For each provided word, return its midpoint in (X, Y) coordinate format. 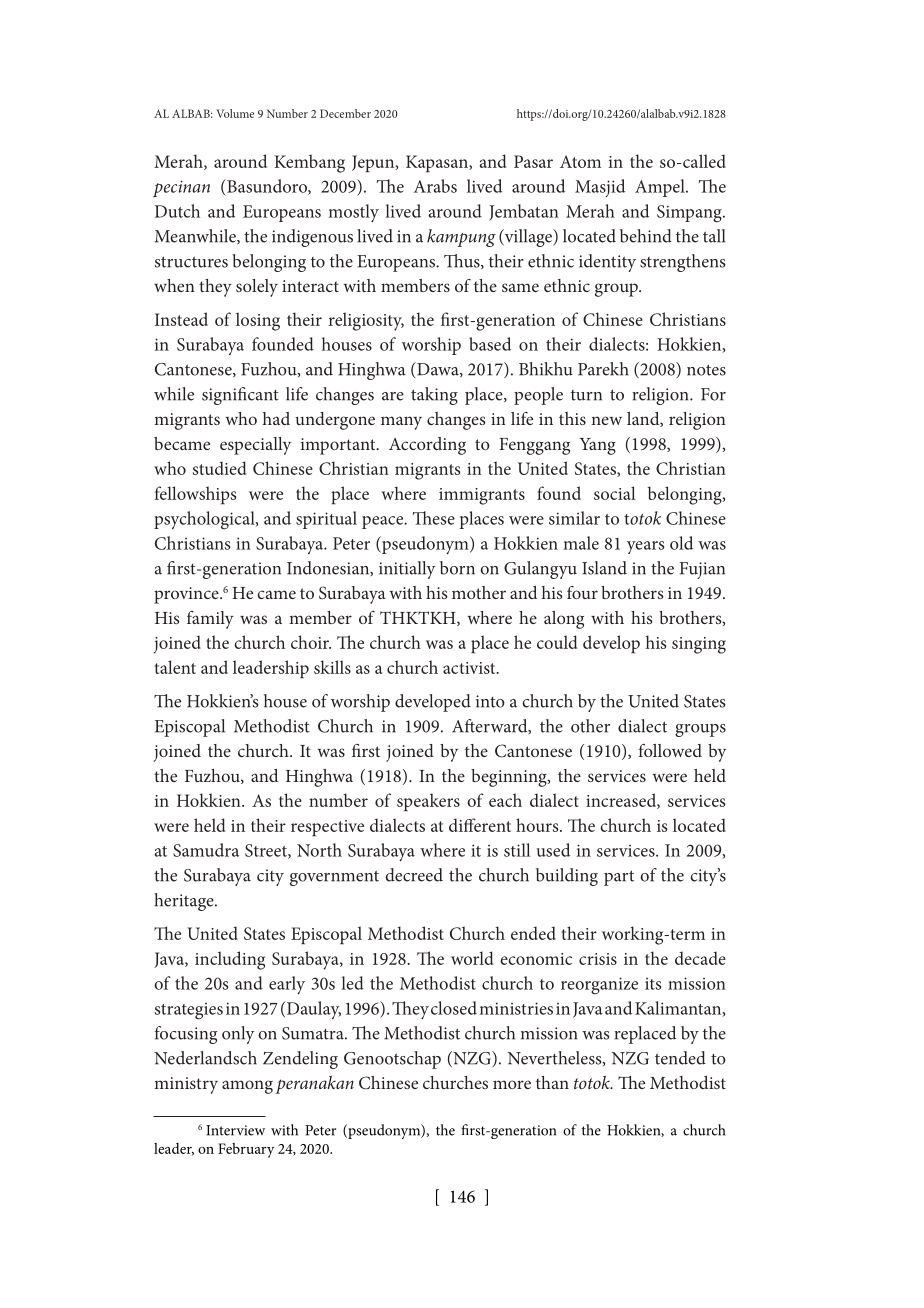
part (619, 878)
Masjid (600, 188)
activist (470, 668)
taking (434, 396)
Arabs (435, 186)
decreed (414, 875)
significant (240, 396)
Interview (235, 1130)
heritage (185, 902)
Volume (235, 113)
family (210, 620)
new (606, 420)
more (512, 1084)
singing (699, 645)
